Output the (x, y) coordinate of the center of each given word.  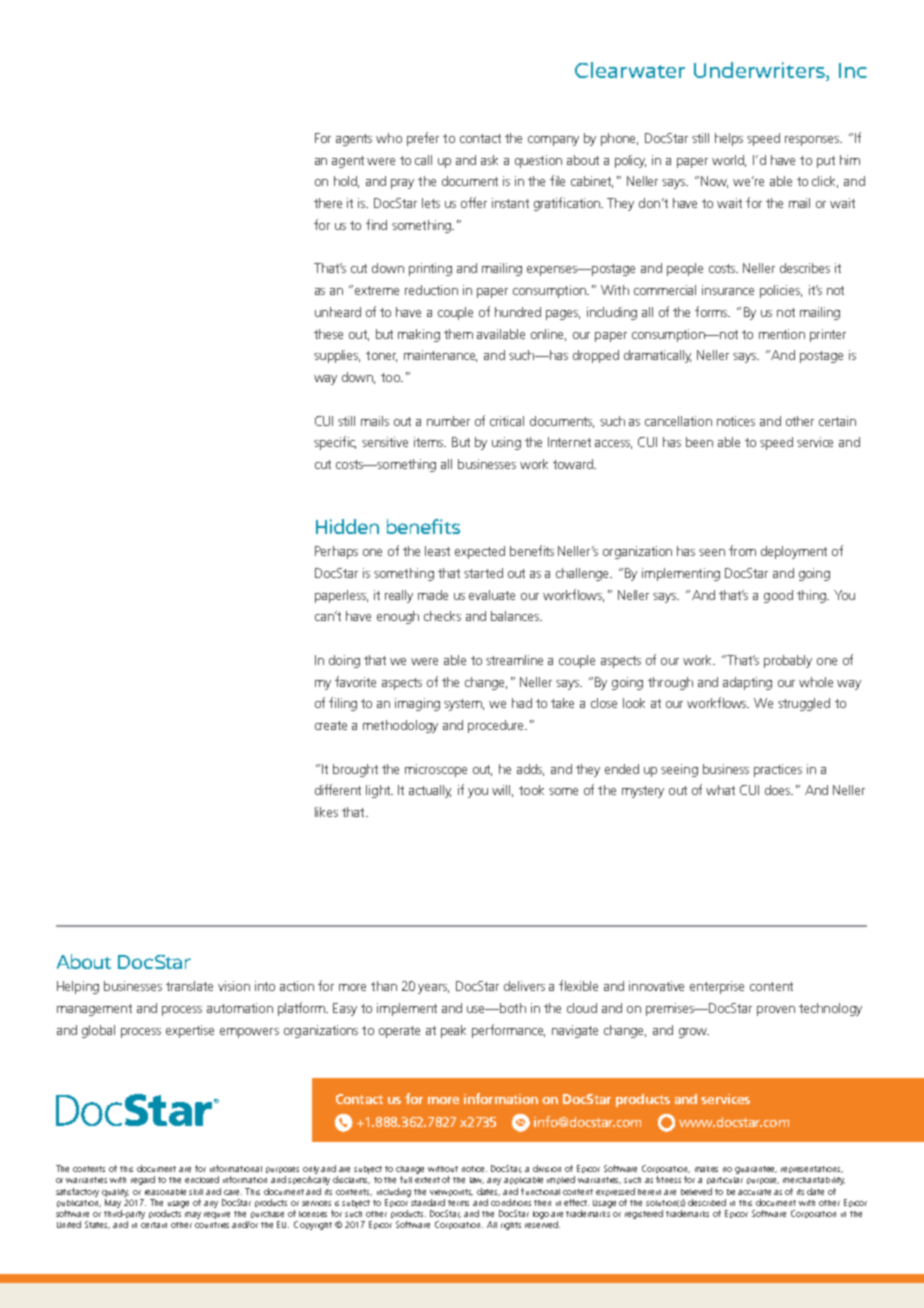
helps (729, 139)
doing (344, 661)
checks (442, 616)
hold (346, 182)
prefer (423, 139)
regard (143, 1180)
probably (788, 661)
